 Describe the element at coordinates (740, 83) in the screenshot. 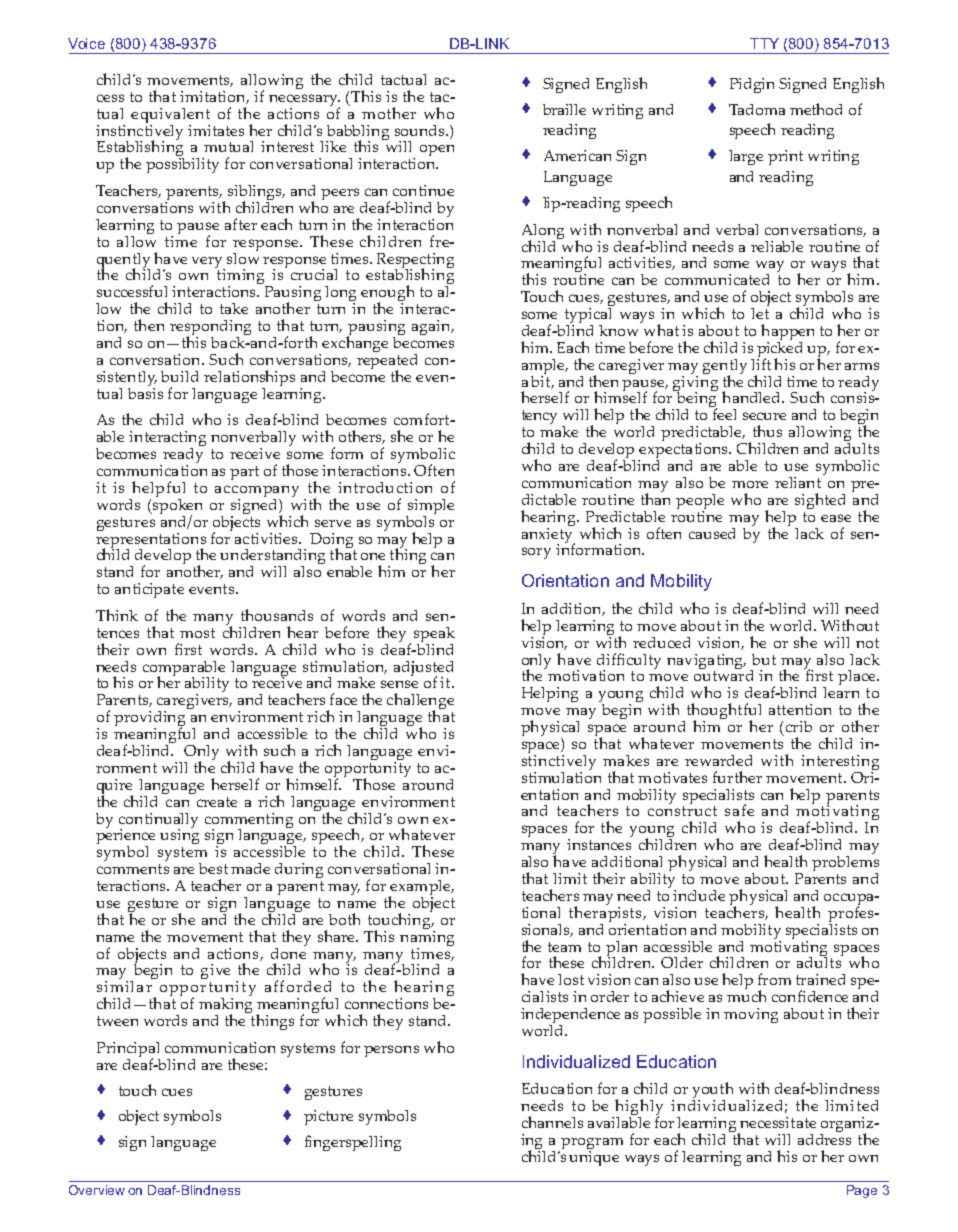

I see `Pid` at that location.
